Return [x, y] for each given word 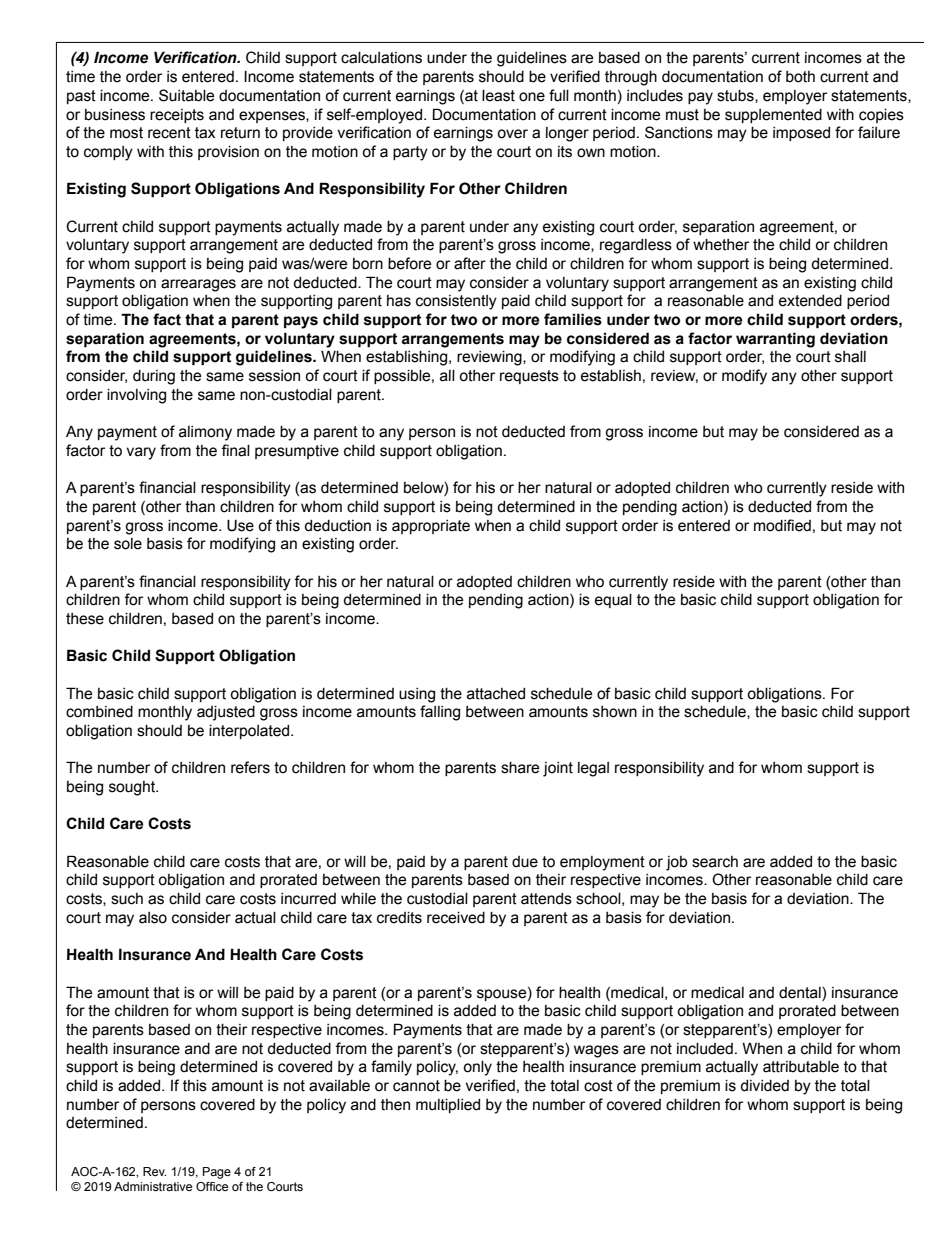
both [800, 77]
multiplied [448, 1106]
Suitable [186, 95]
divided [765, 1086]
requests [529, 377]
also [153, 918]
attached [496, 694]
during [154, 377]
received [456, 918]
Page [217, 1173]
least [498, 96]
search [715, 862]
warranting [775, 340]
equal [613, 601]
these [85, 619]
